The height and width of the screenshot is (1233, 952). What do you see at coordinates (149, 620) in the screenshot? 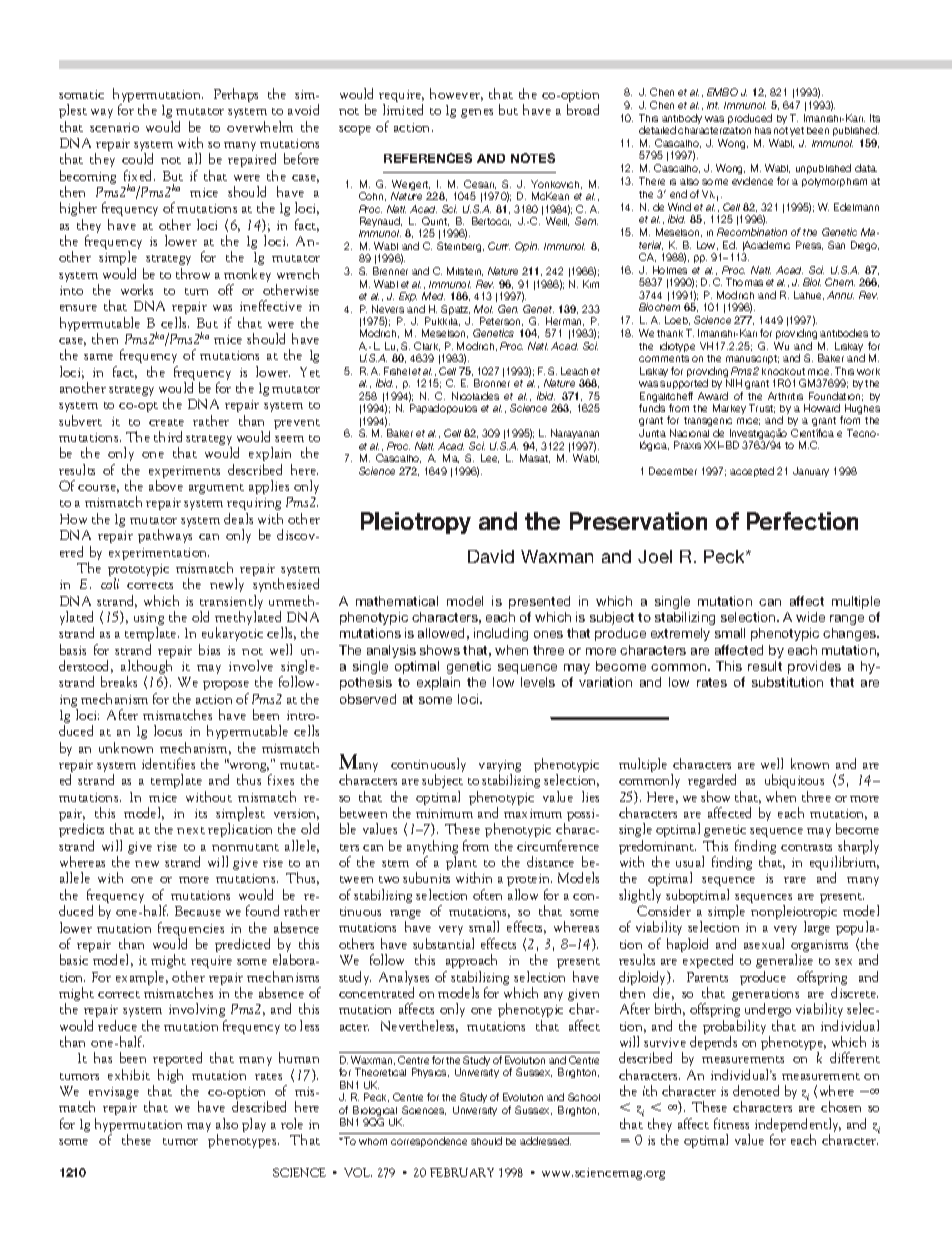
I see `using` at bounding box center [149, 620].
